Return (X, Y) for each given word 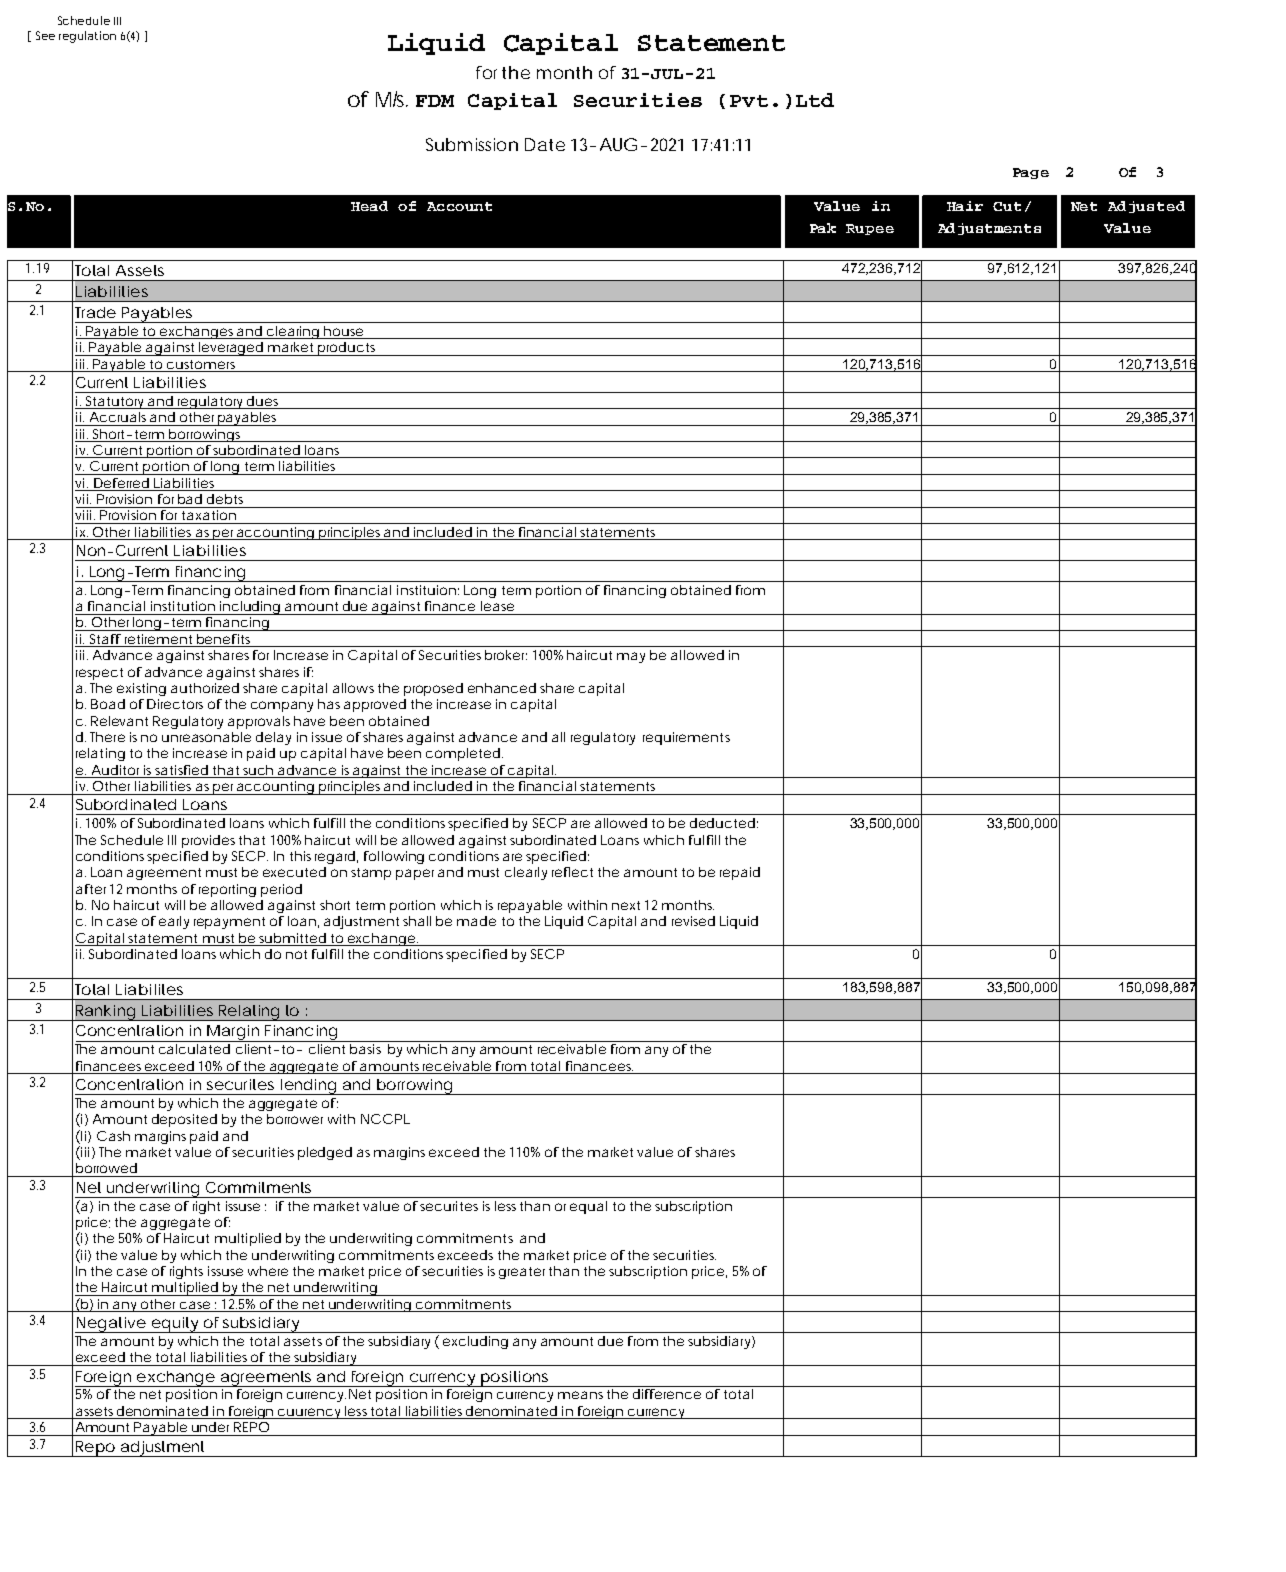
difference (667, 1394)
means (580, 1395)
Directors (175, 704)
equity (174, 1325)
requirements (686, 738)
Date (545, 144)
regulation (87, 37)
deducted (722, 823)
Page (1031, 173)
